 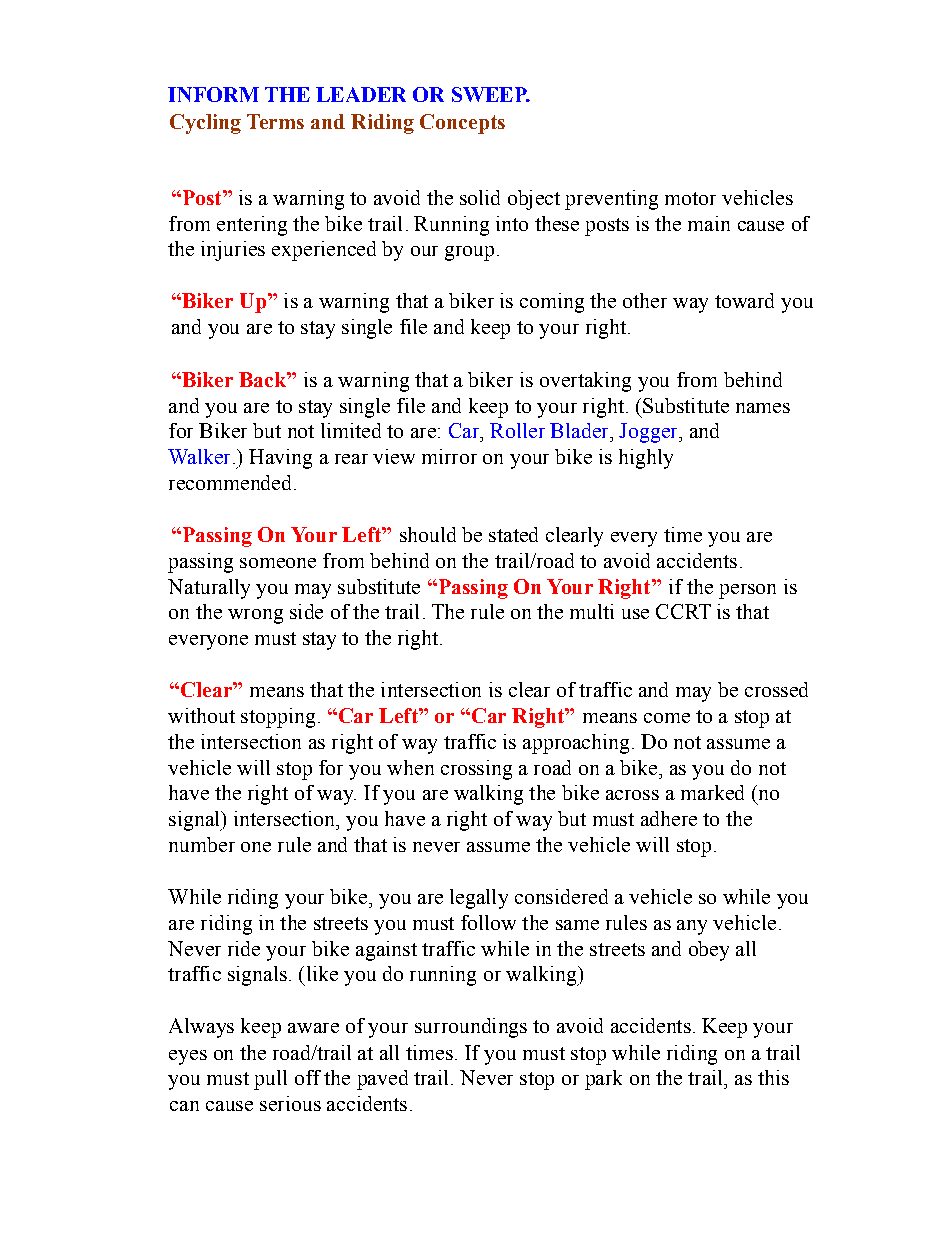 What do you see at coordinates (255, 616) in the screenshot?
I see `wrong` at bounding box center [255, 616].
